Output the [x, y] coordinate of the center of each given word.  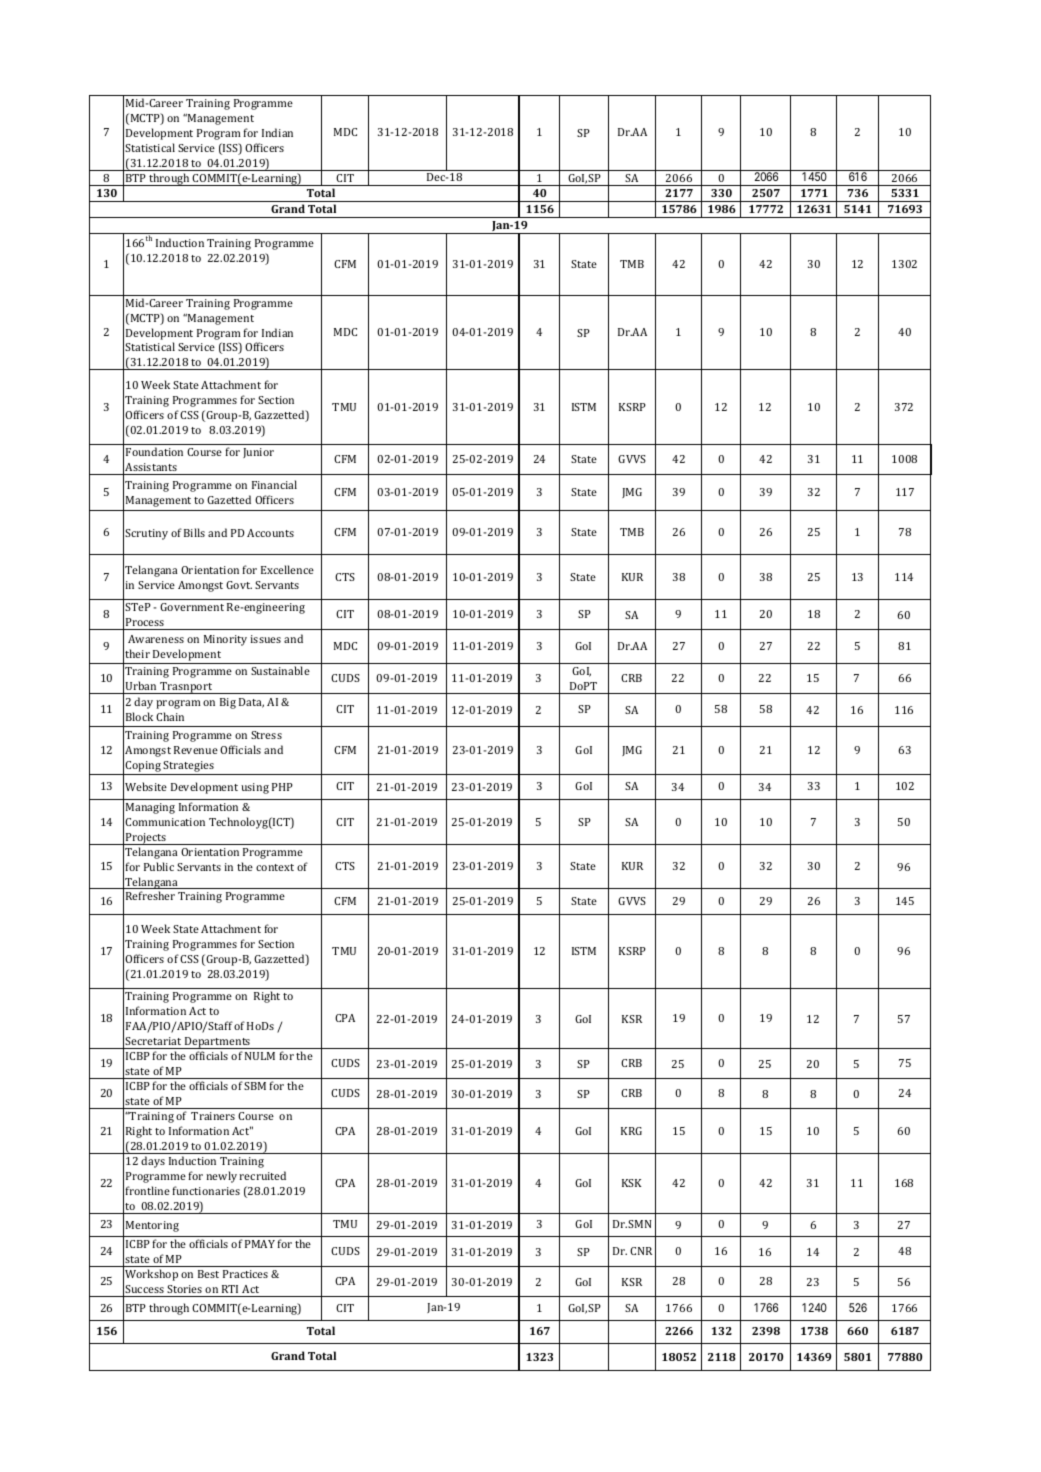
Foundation [154, 451]
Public [159, 866]
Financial [274, 484]
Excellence [287, 569]
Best [208, 1274]
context [275, 867]
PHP [282, 787]
